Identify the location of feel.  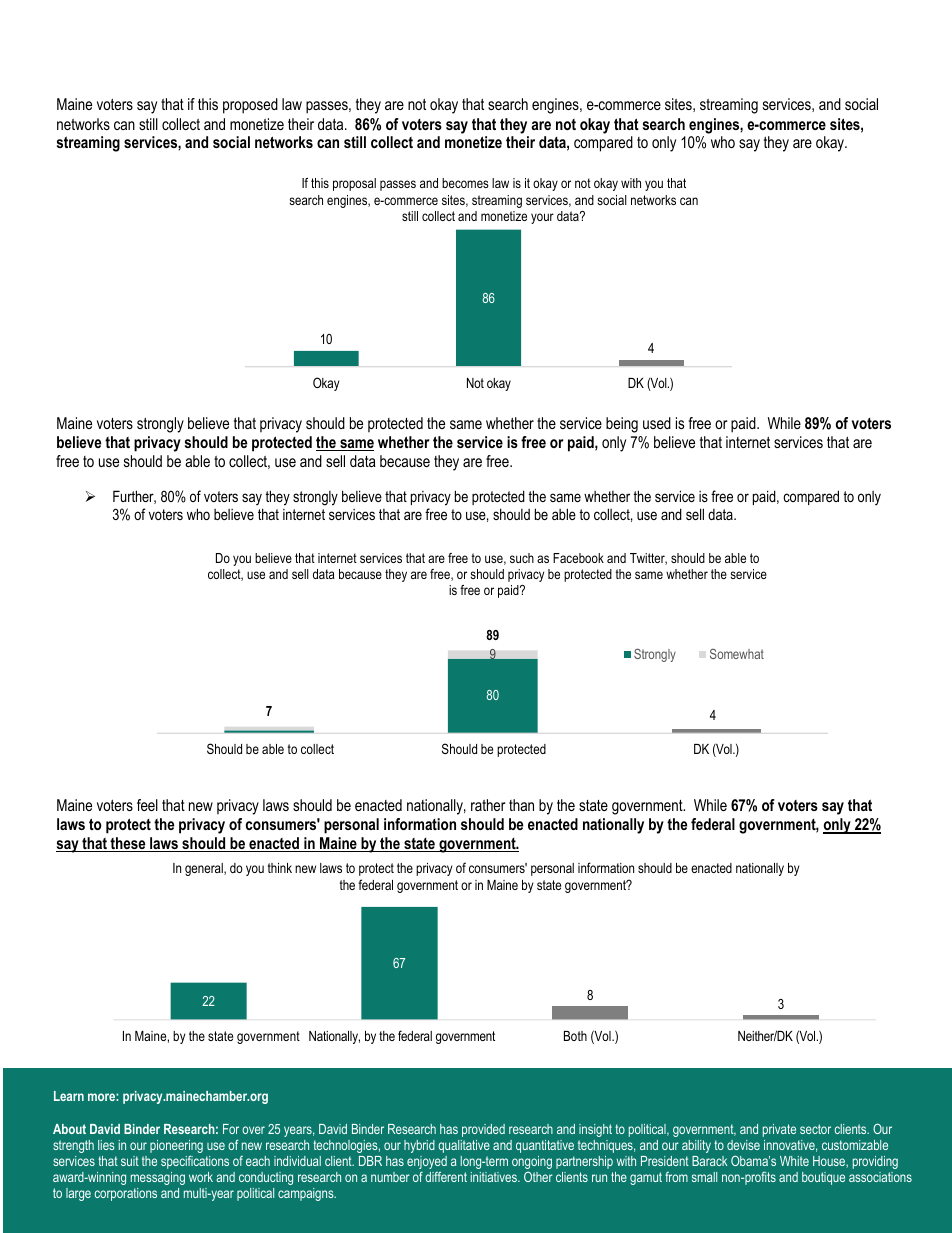
(147, 805).
